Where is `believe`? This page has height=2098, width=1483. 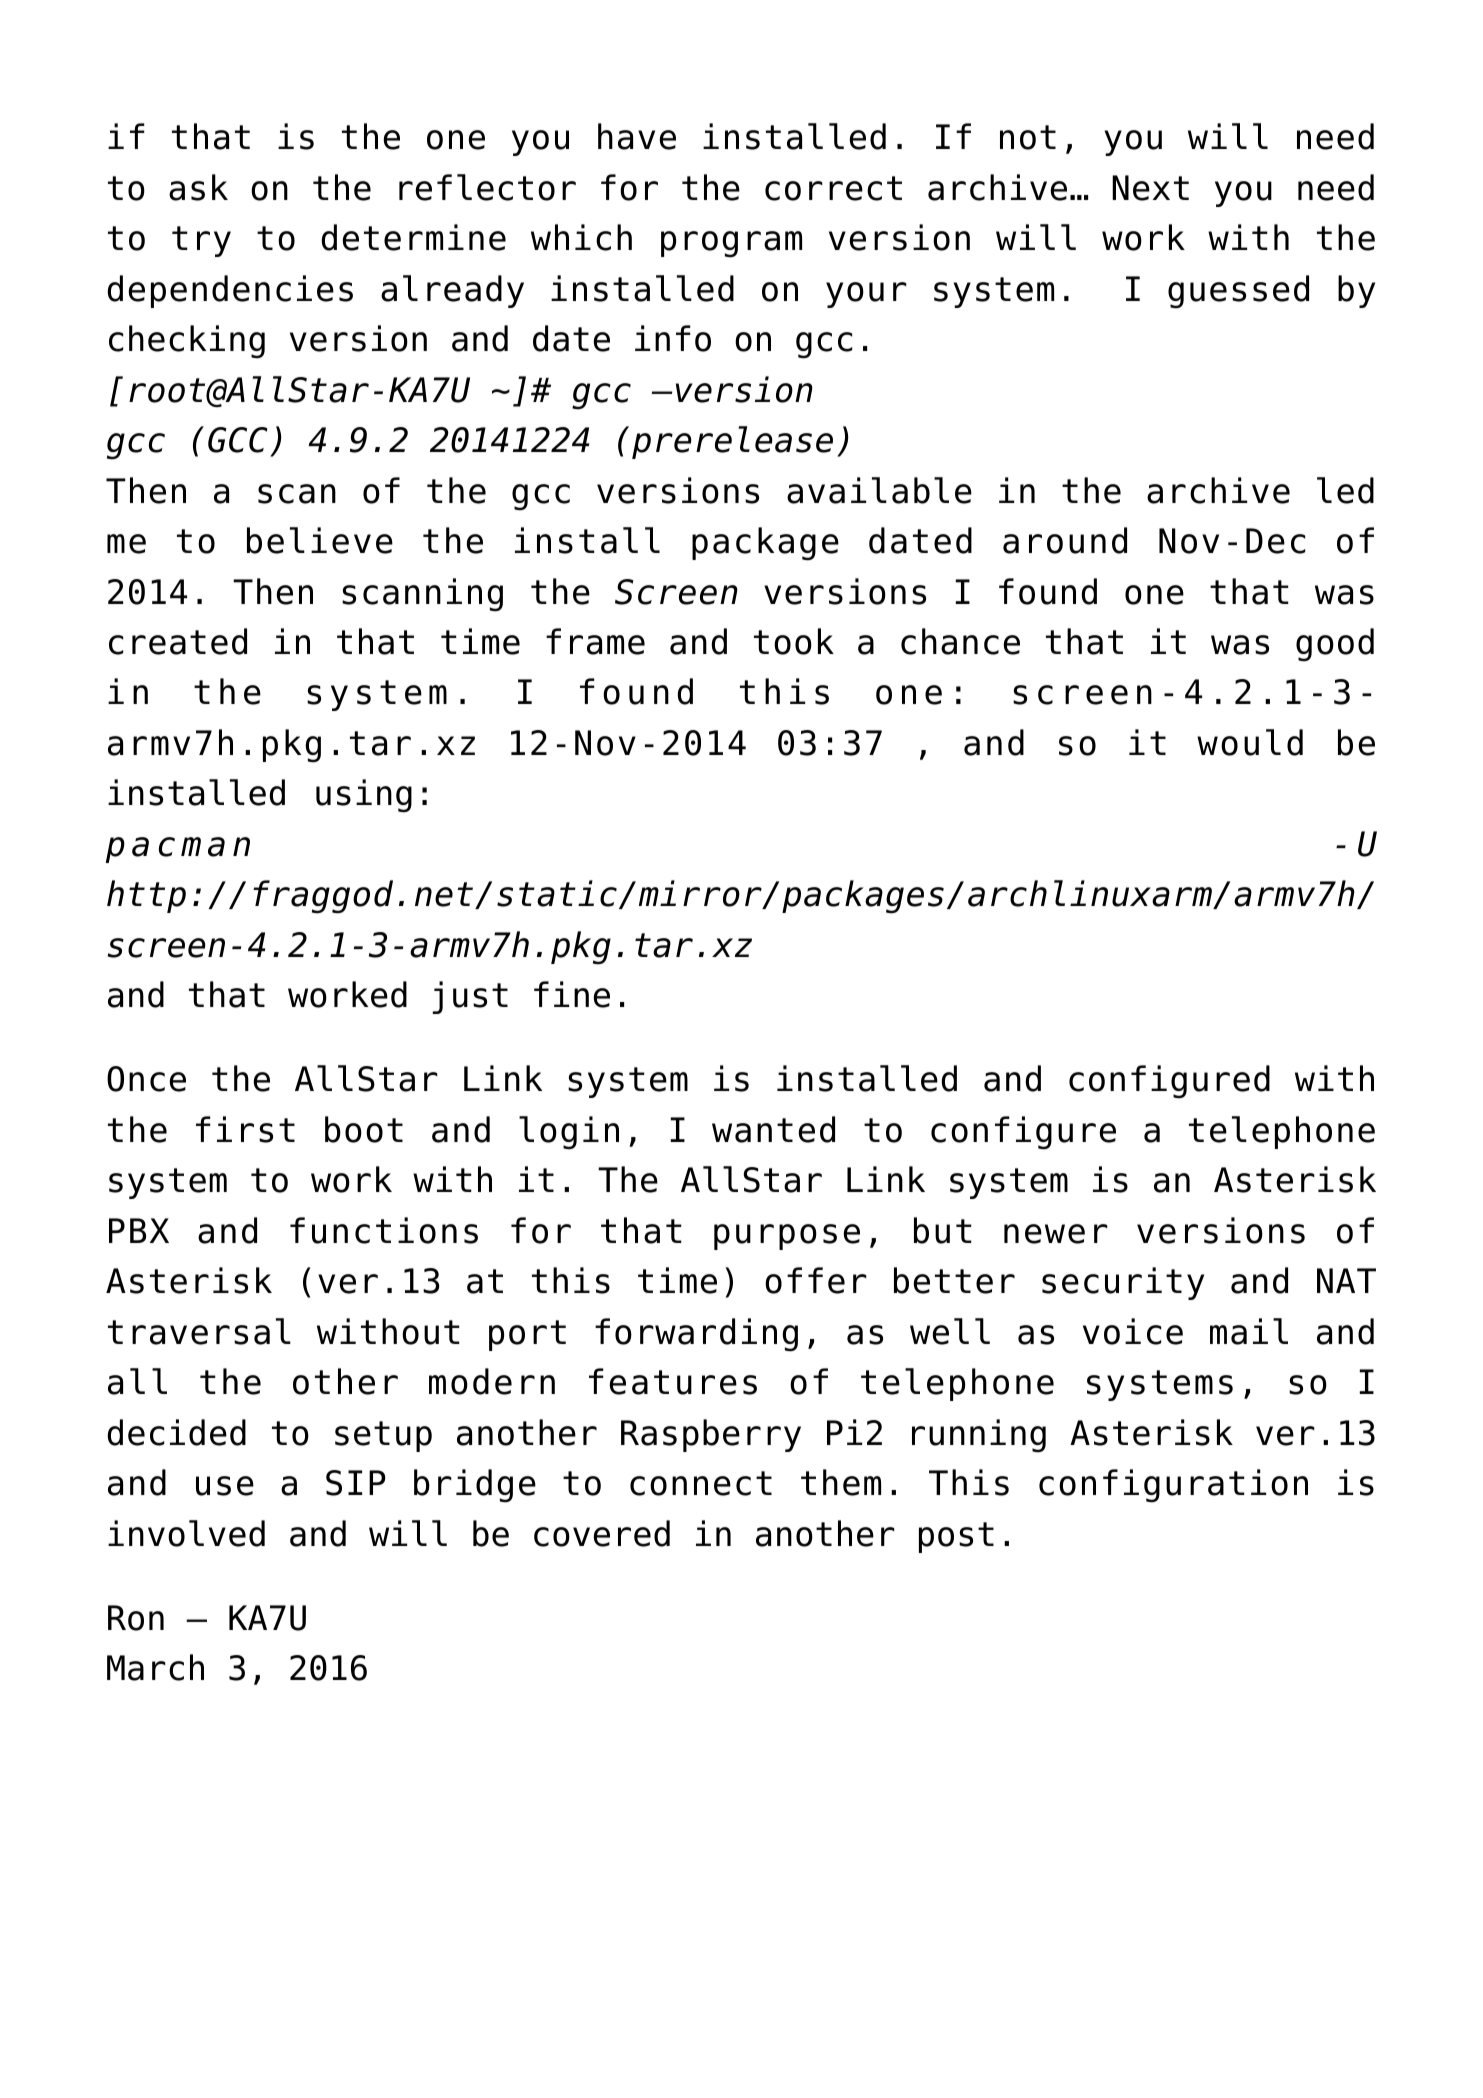 believe is located at coordinates (320, 540).
